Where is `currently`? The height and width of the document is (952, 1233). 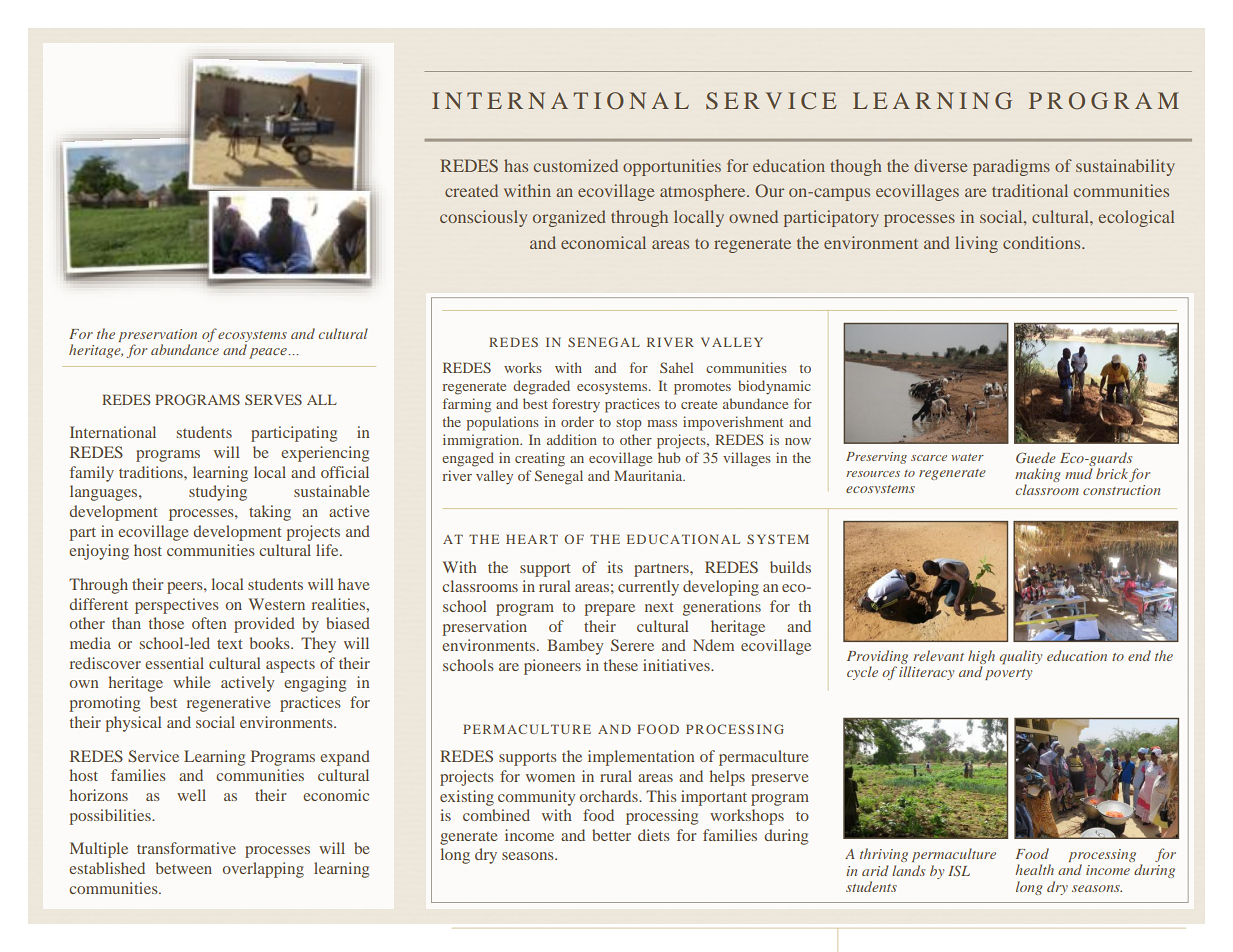
currently is located at coordinates (648, 588).
